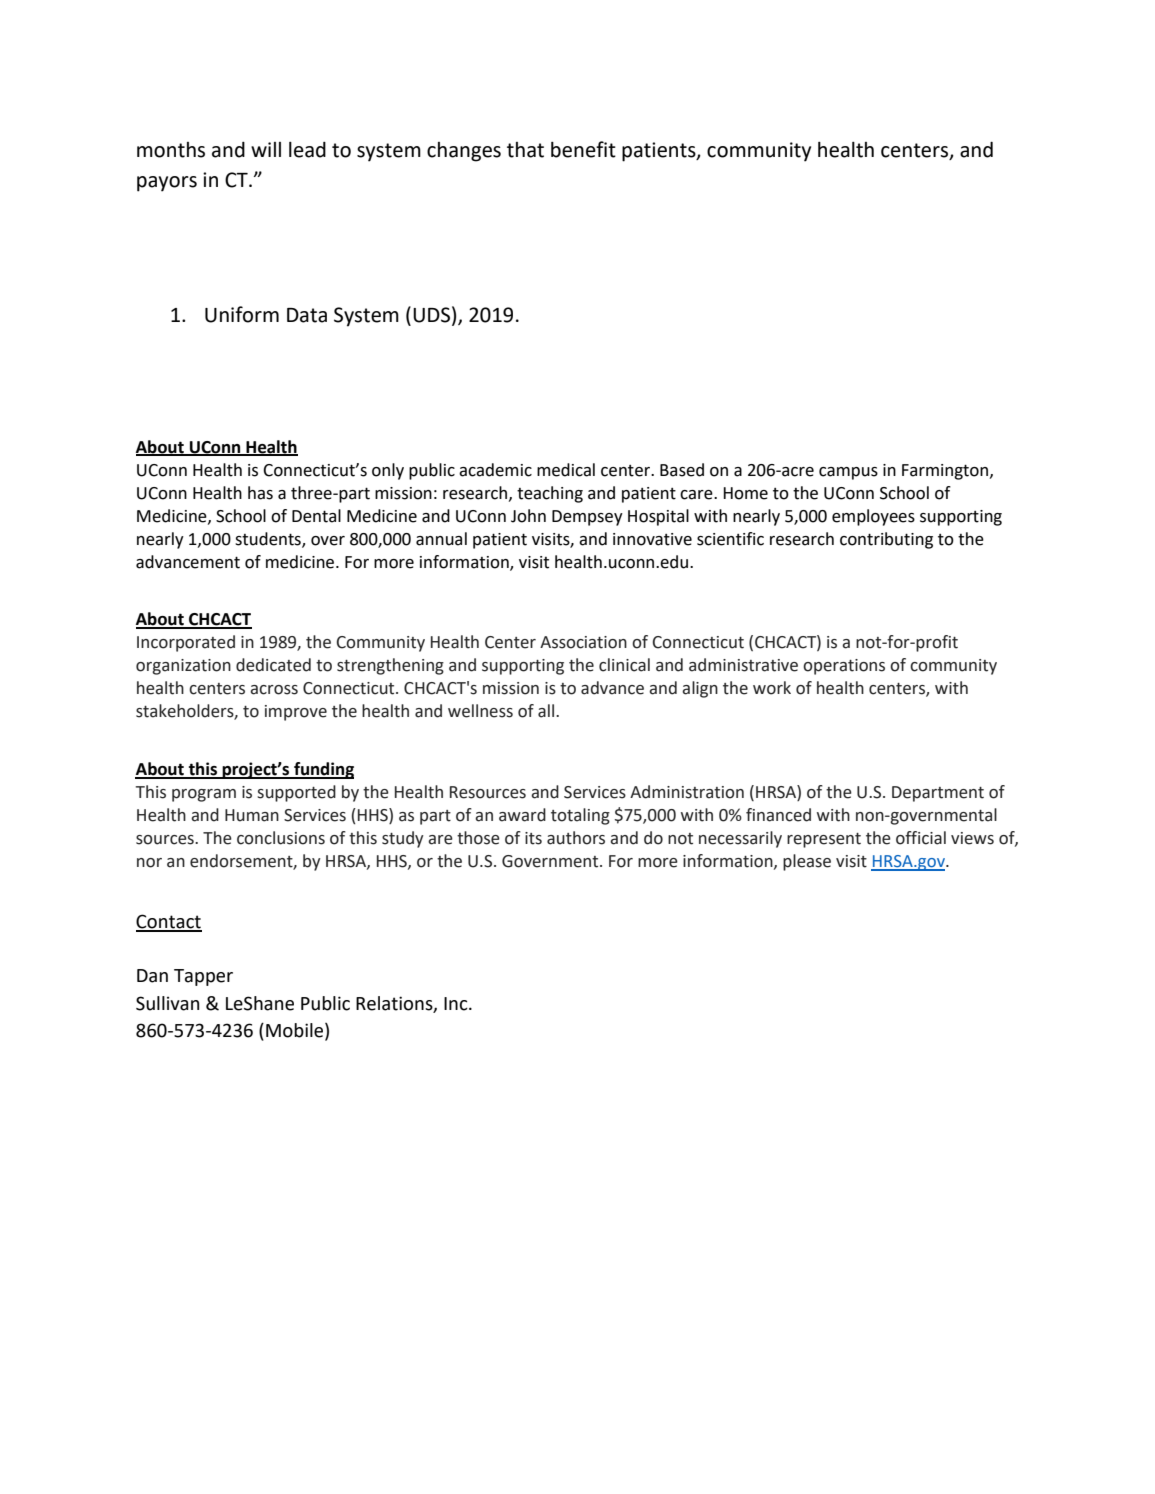 Image resolution: width=1155 pixels, height=1494 pixels. What do you see at coordinates (576, 838) in the document?
I see `authors` at bounding box center [576, 838].
